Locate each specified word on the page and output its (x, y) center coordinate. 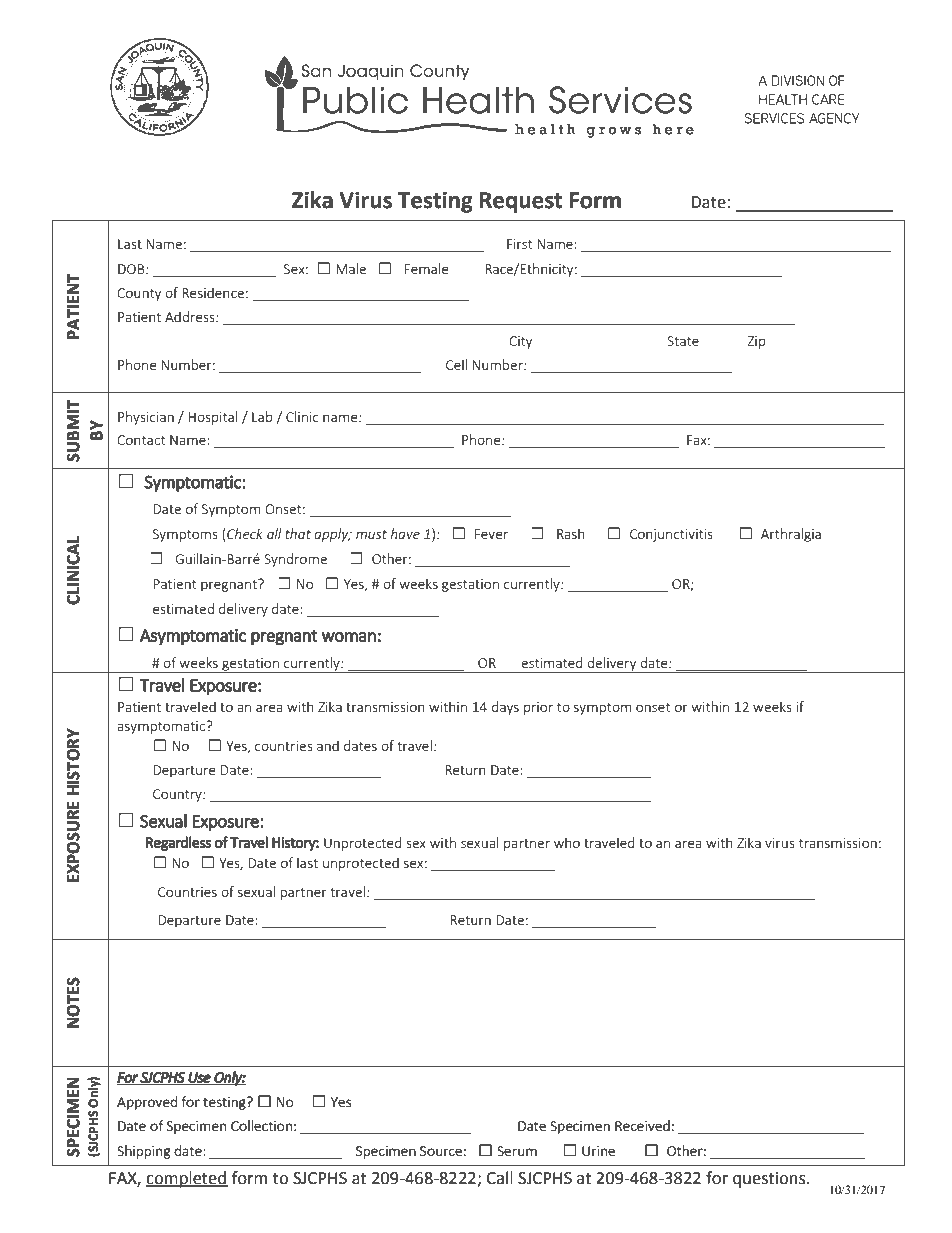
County (139, 294)
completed (187, 1179)
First (520, 244)
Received (642, 1125)
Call (499, 1178)
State (683, 341)
